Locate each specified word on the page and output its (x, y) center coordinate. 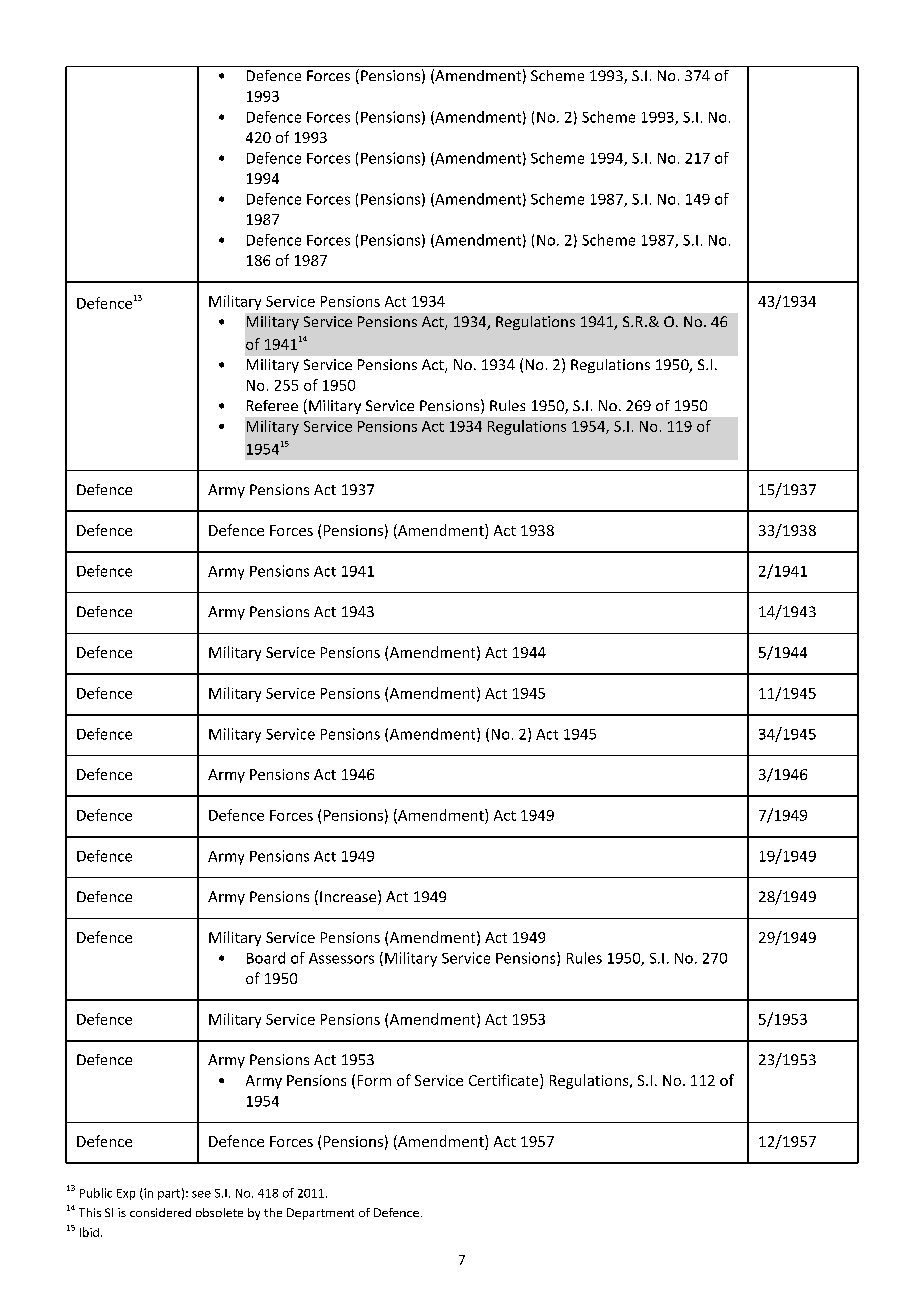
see (201, 1194)
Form (374, 1080)
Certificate (505, 1080)
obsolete (219, 1212)
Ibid (89, 1232)
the (273, 1212)
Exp (126, 1194)
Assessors (341, 958)
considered (160, 1212)
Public (96, 1193)
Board (266, 958)
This (90, 1212)
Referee (272, 405)
